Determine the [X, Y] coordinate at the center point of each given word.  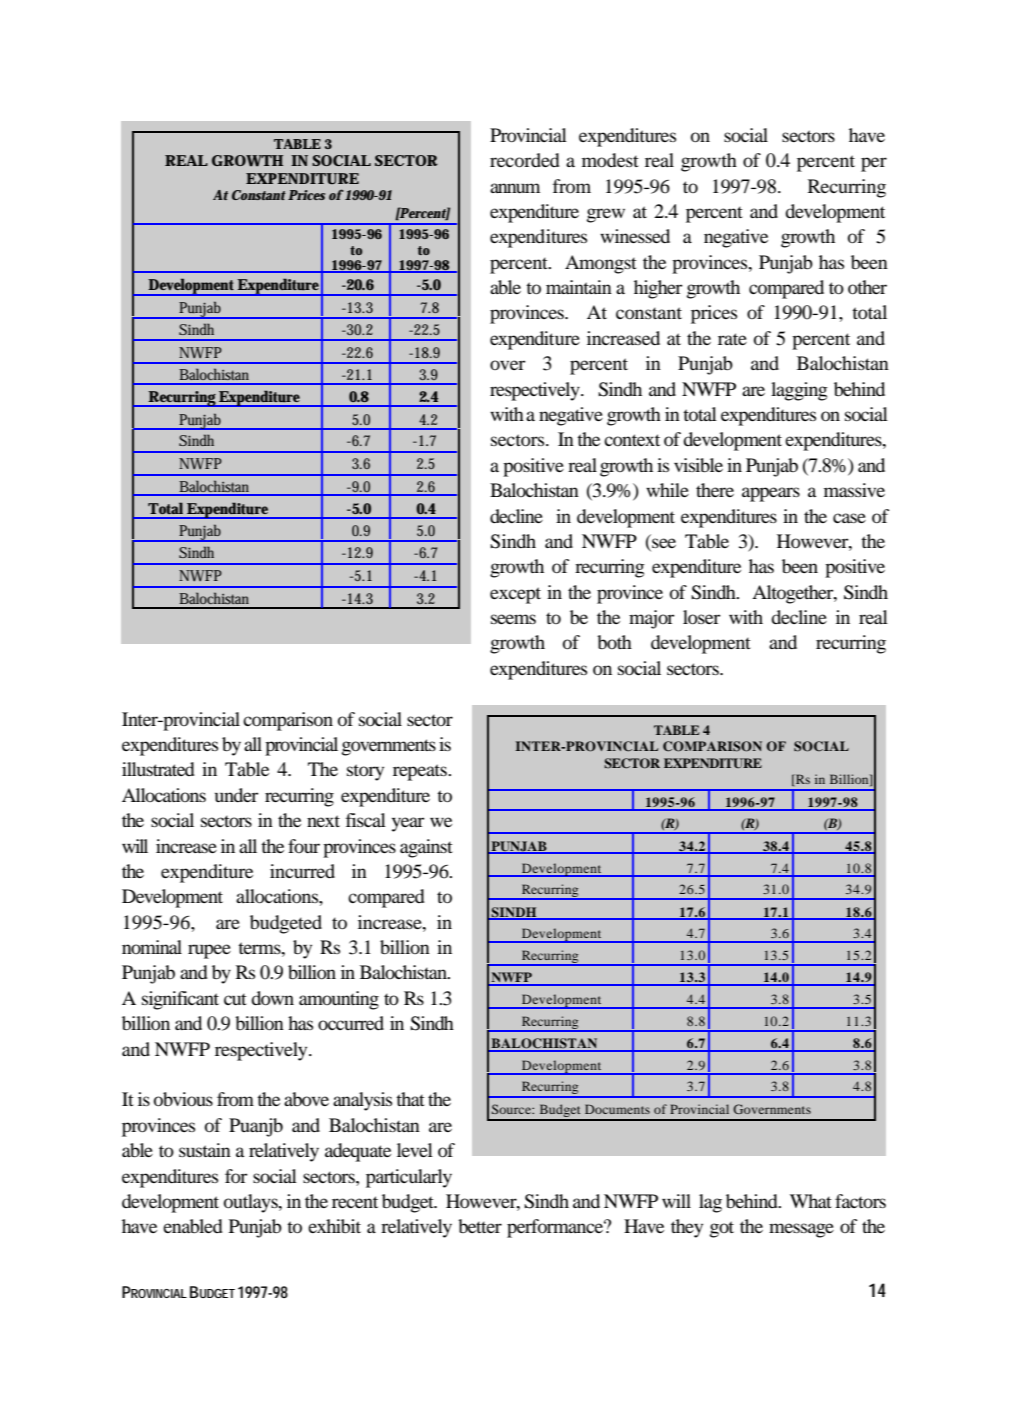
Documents [617, 1109]
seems [513, 619]
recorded [525, 160]
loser [702, 617]
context [632, 440]
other [867, 287]
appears [771, 494]
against [426, 848]
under [237, 795]
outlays [252, 1203]
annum [515, 188]
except [515, 595]
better [480, 1226]
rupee [209, 951]
